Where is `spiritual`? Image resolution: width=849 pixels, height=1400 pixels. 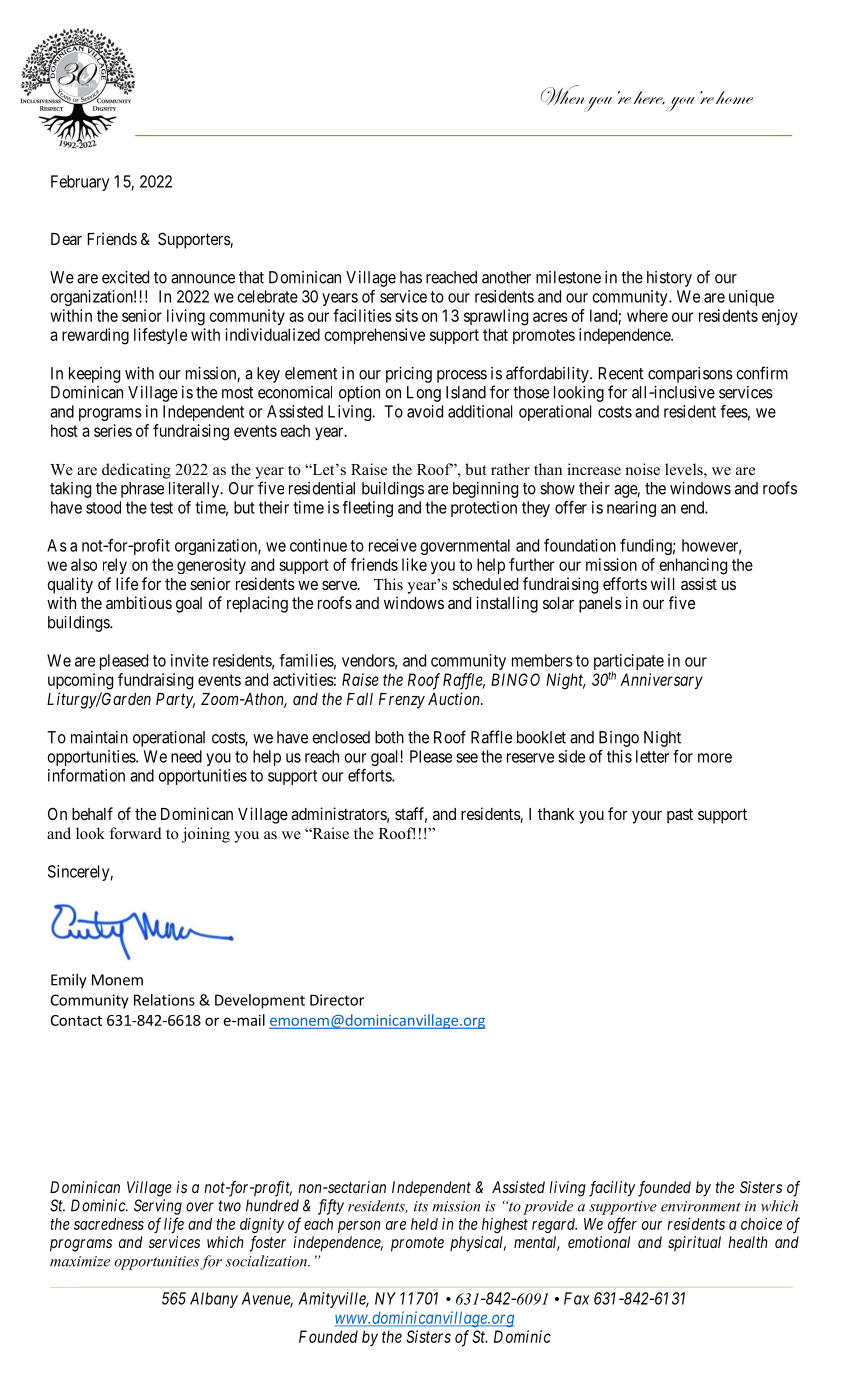 spiritual is located at coordinates (694, 1244).
